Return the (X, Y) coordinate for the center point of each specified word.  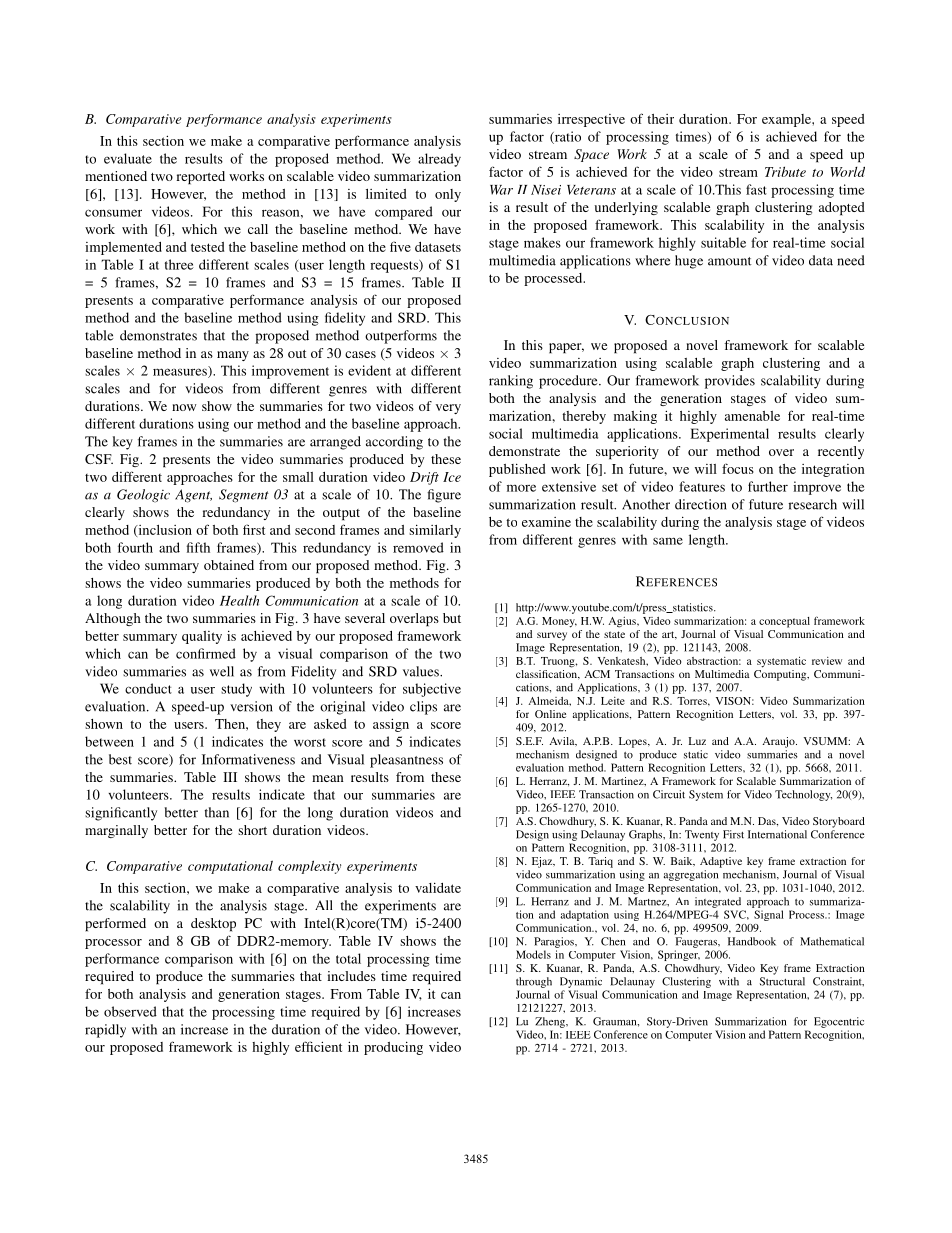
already (439, 160)
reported (200, 178)
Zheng (551, 1022)
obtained (229, 565)
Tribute (785, 171)
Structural (782, 981)
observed (130, 1011)
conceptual (784, 622)
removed (418, 547)
